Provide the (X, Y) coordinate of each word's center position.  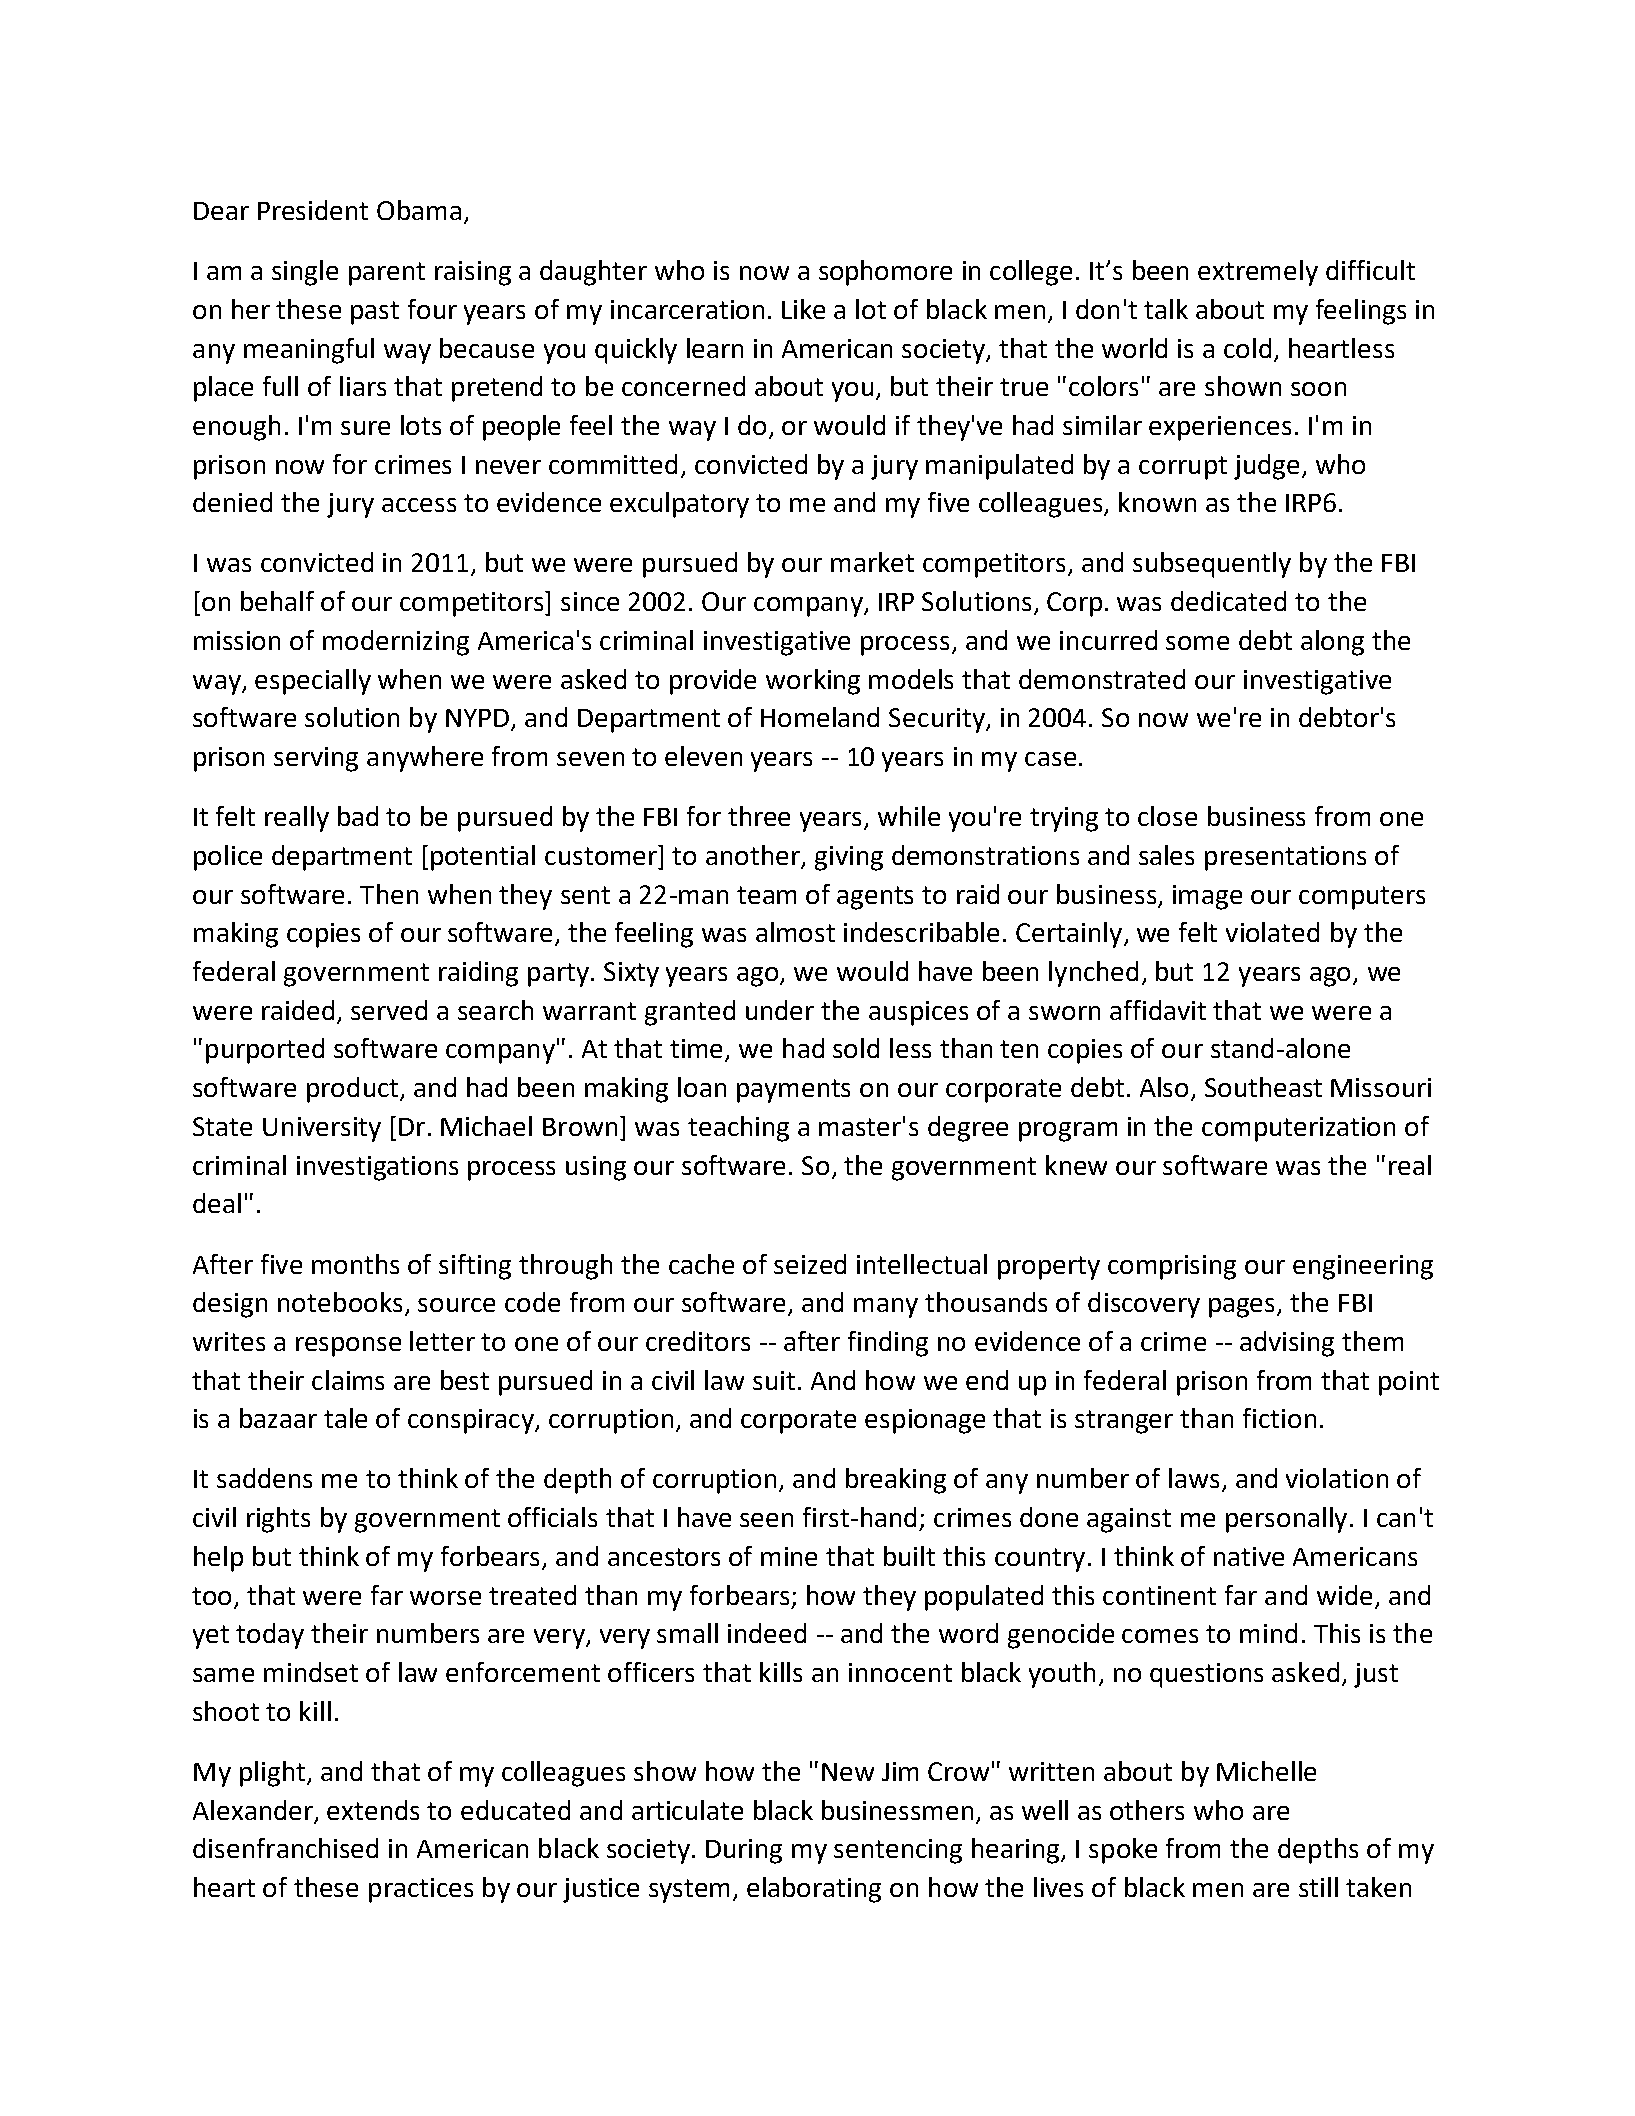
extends (373, 1810)
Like (803, 309)
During (744, 1851)
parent (387, 274)
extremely (1258, 273)
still (1318, 1887)
